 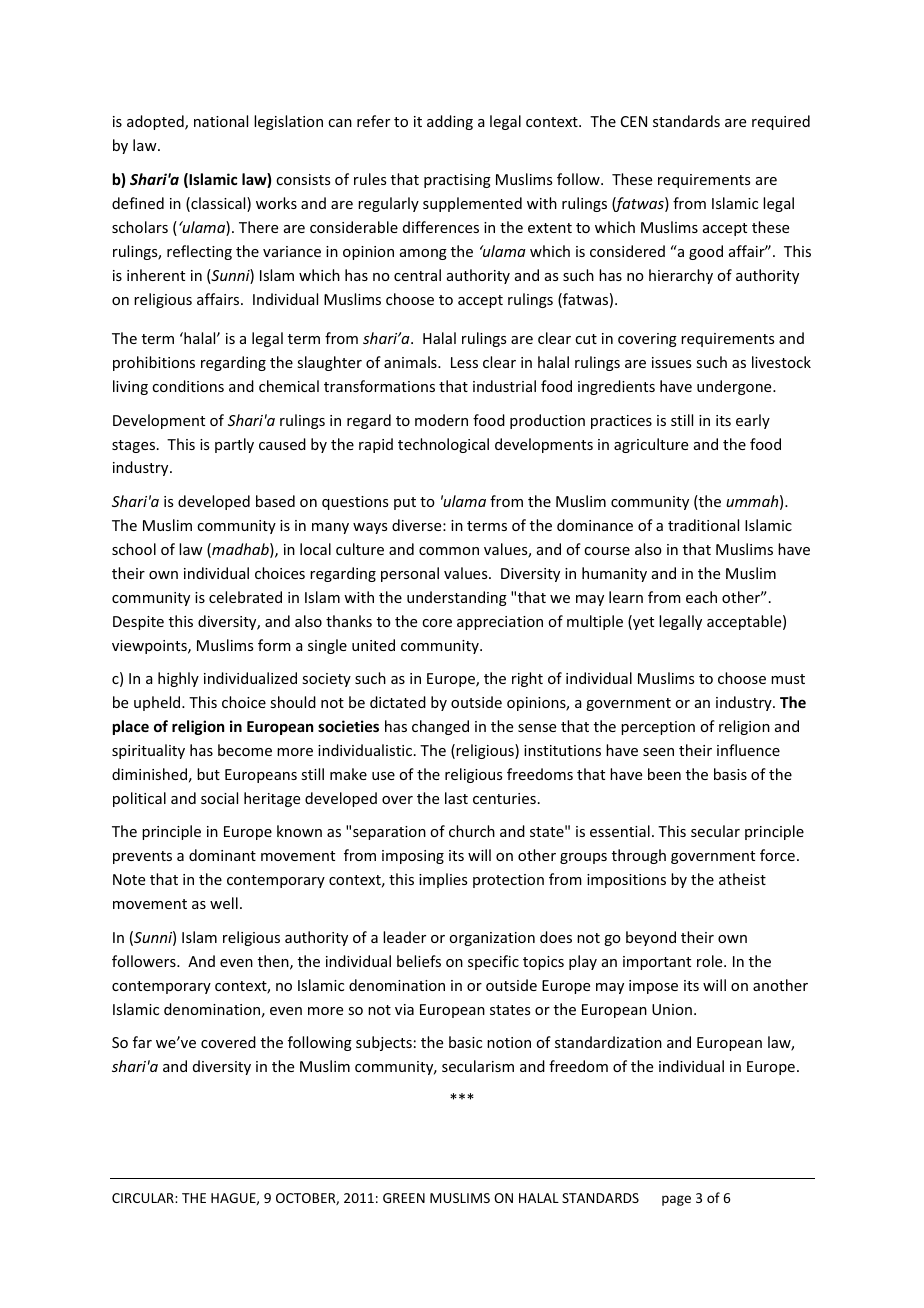 What do you see at coordinates (221, 121) in the screenshot?
I see `national` at bounding box center [221, 121].
